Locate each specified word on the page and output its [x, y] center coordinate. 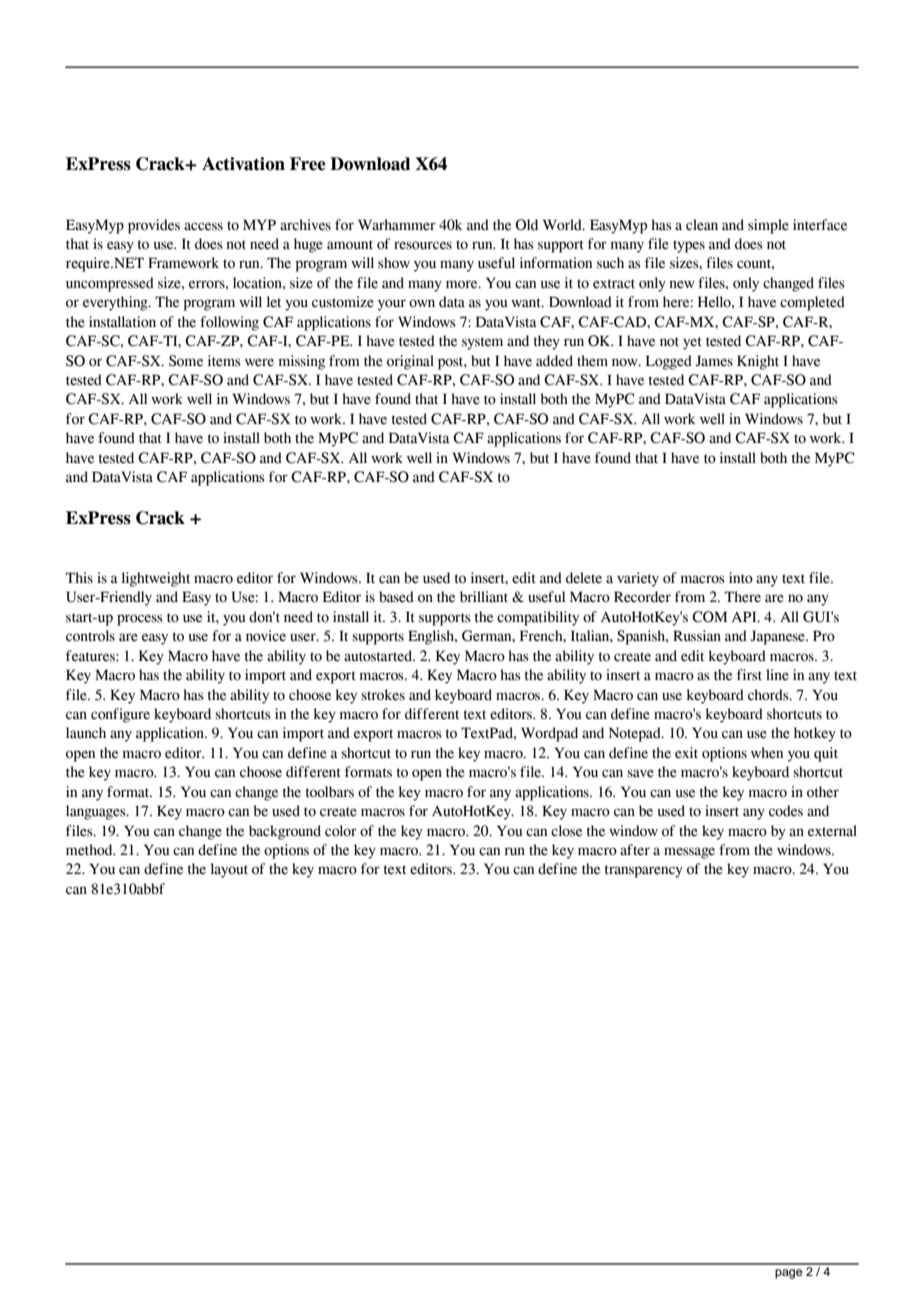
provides [154, 226]
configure [120, 715]
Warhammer [397, 225]
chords [769, 695]
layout [229, 870]
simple [768, 226]
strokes [383, 695]
